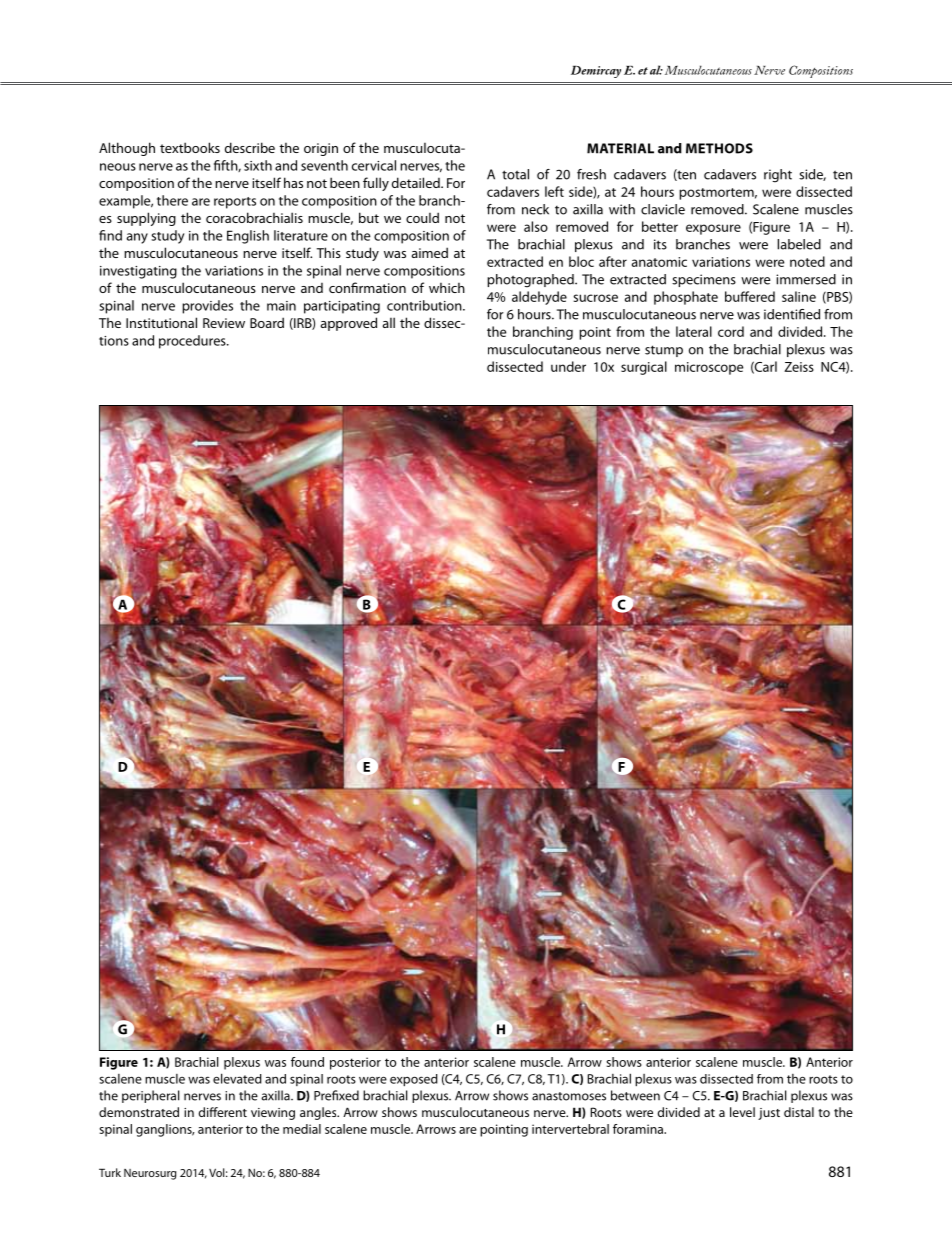  Describe the element at coordinates (417, 182) in the document. I see `detailed` at that location.
